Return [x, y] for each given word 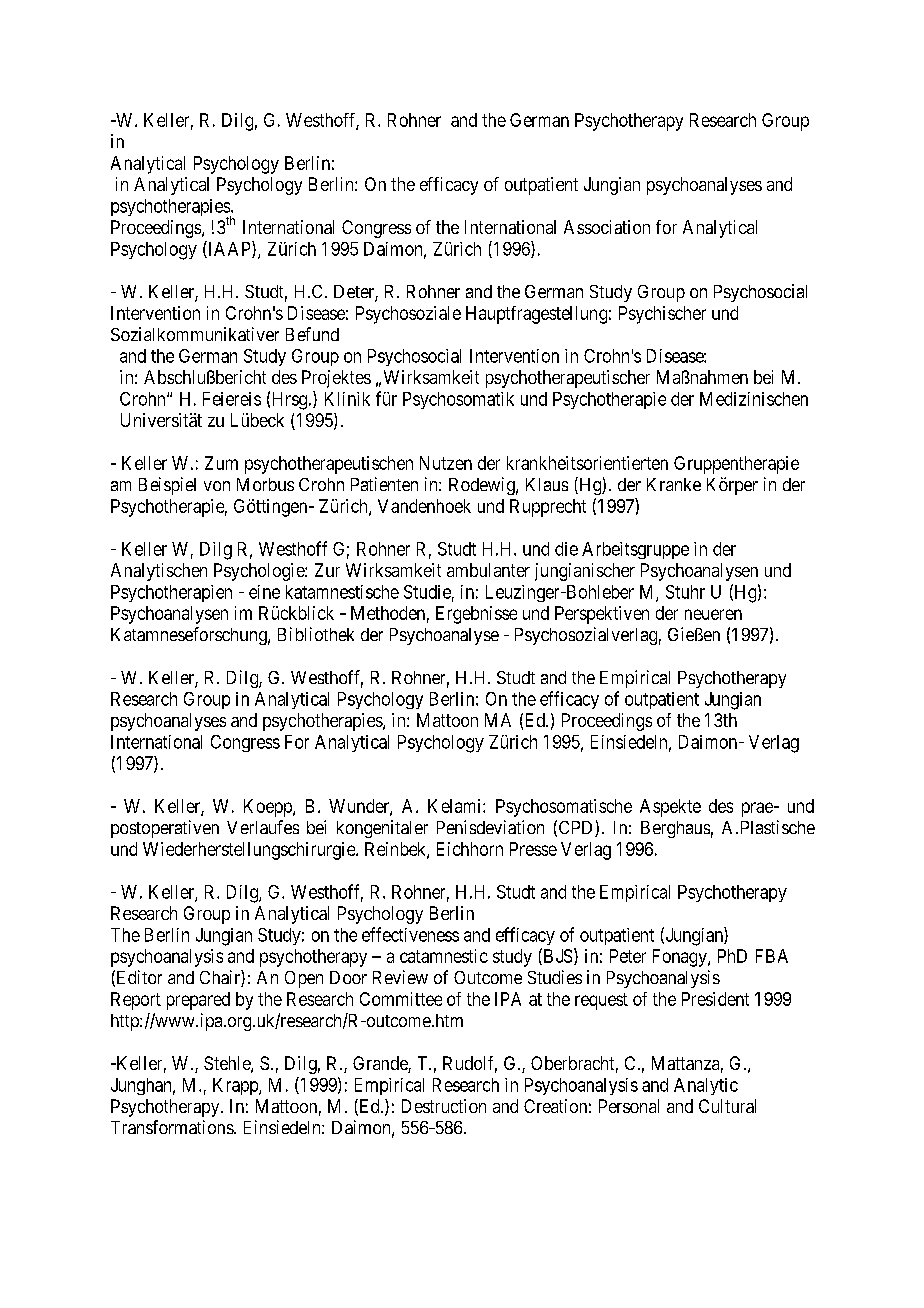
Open [304, 979]
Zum [221, 463]
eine [264, 592]
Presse [533, 849]
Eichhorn [470, 849]
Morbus [265, 484]
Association [607, 227]
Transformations [173, 1127]
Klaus [547, 484]
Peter [628, 956]
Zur [327, 570]
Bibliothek [316, 634]
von [217, 486]
